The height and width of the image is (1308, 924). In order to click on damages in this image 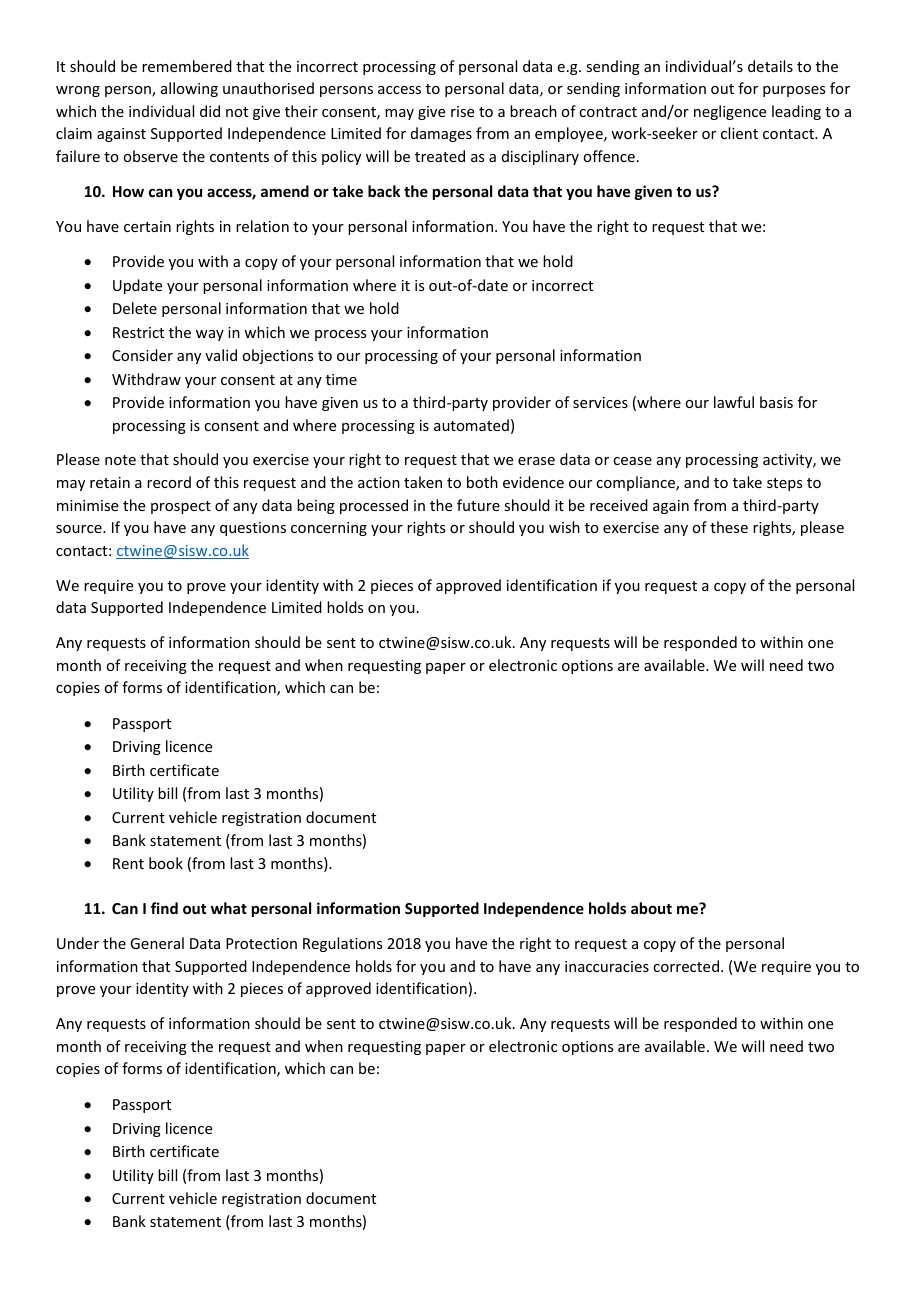, I will do `click(441, 134)`.
